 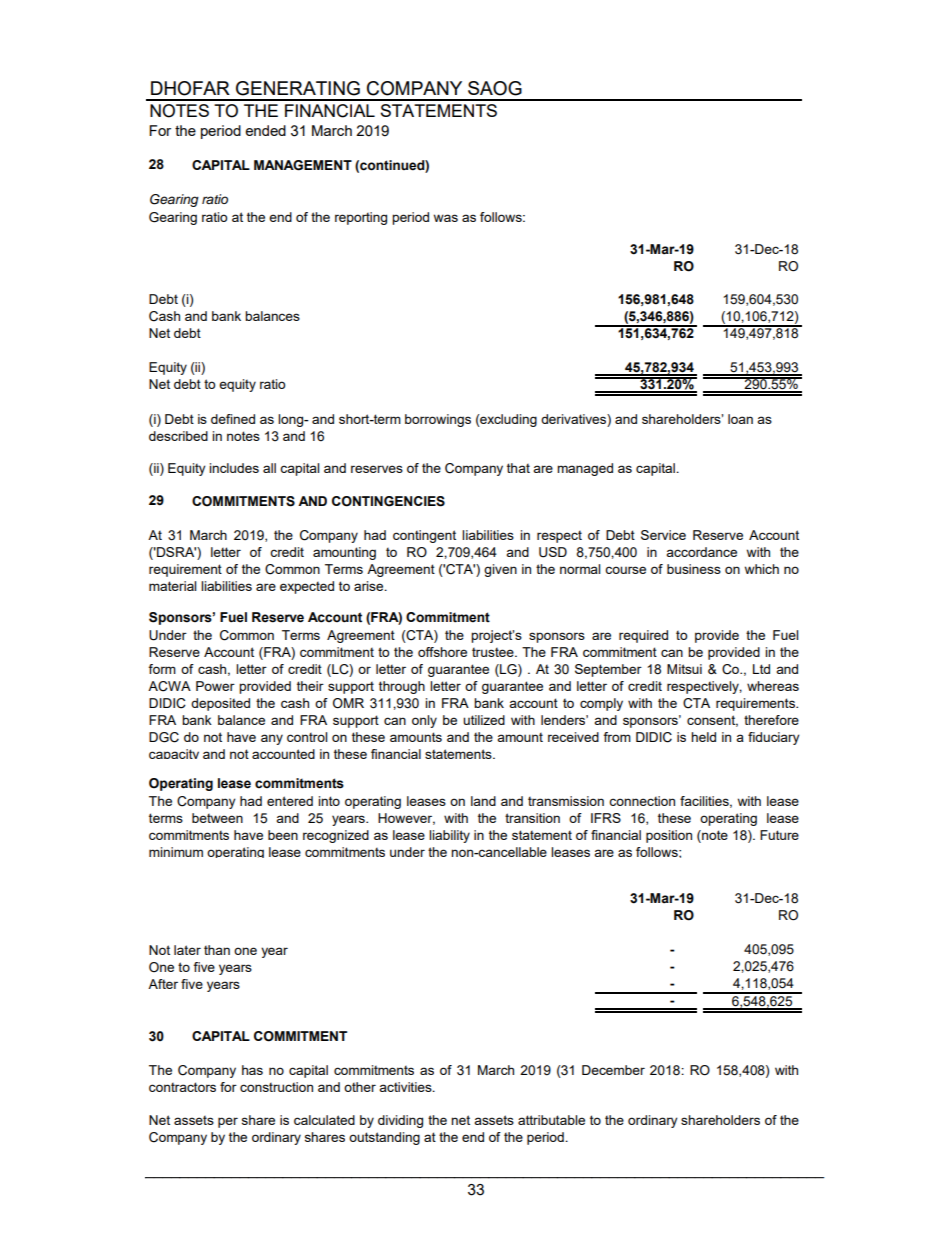 What do you see at coordinates (252, 1070) in the page?
I see `has` at bounding box center [252, 1070].
